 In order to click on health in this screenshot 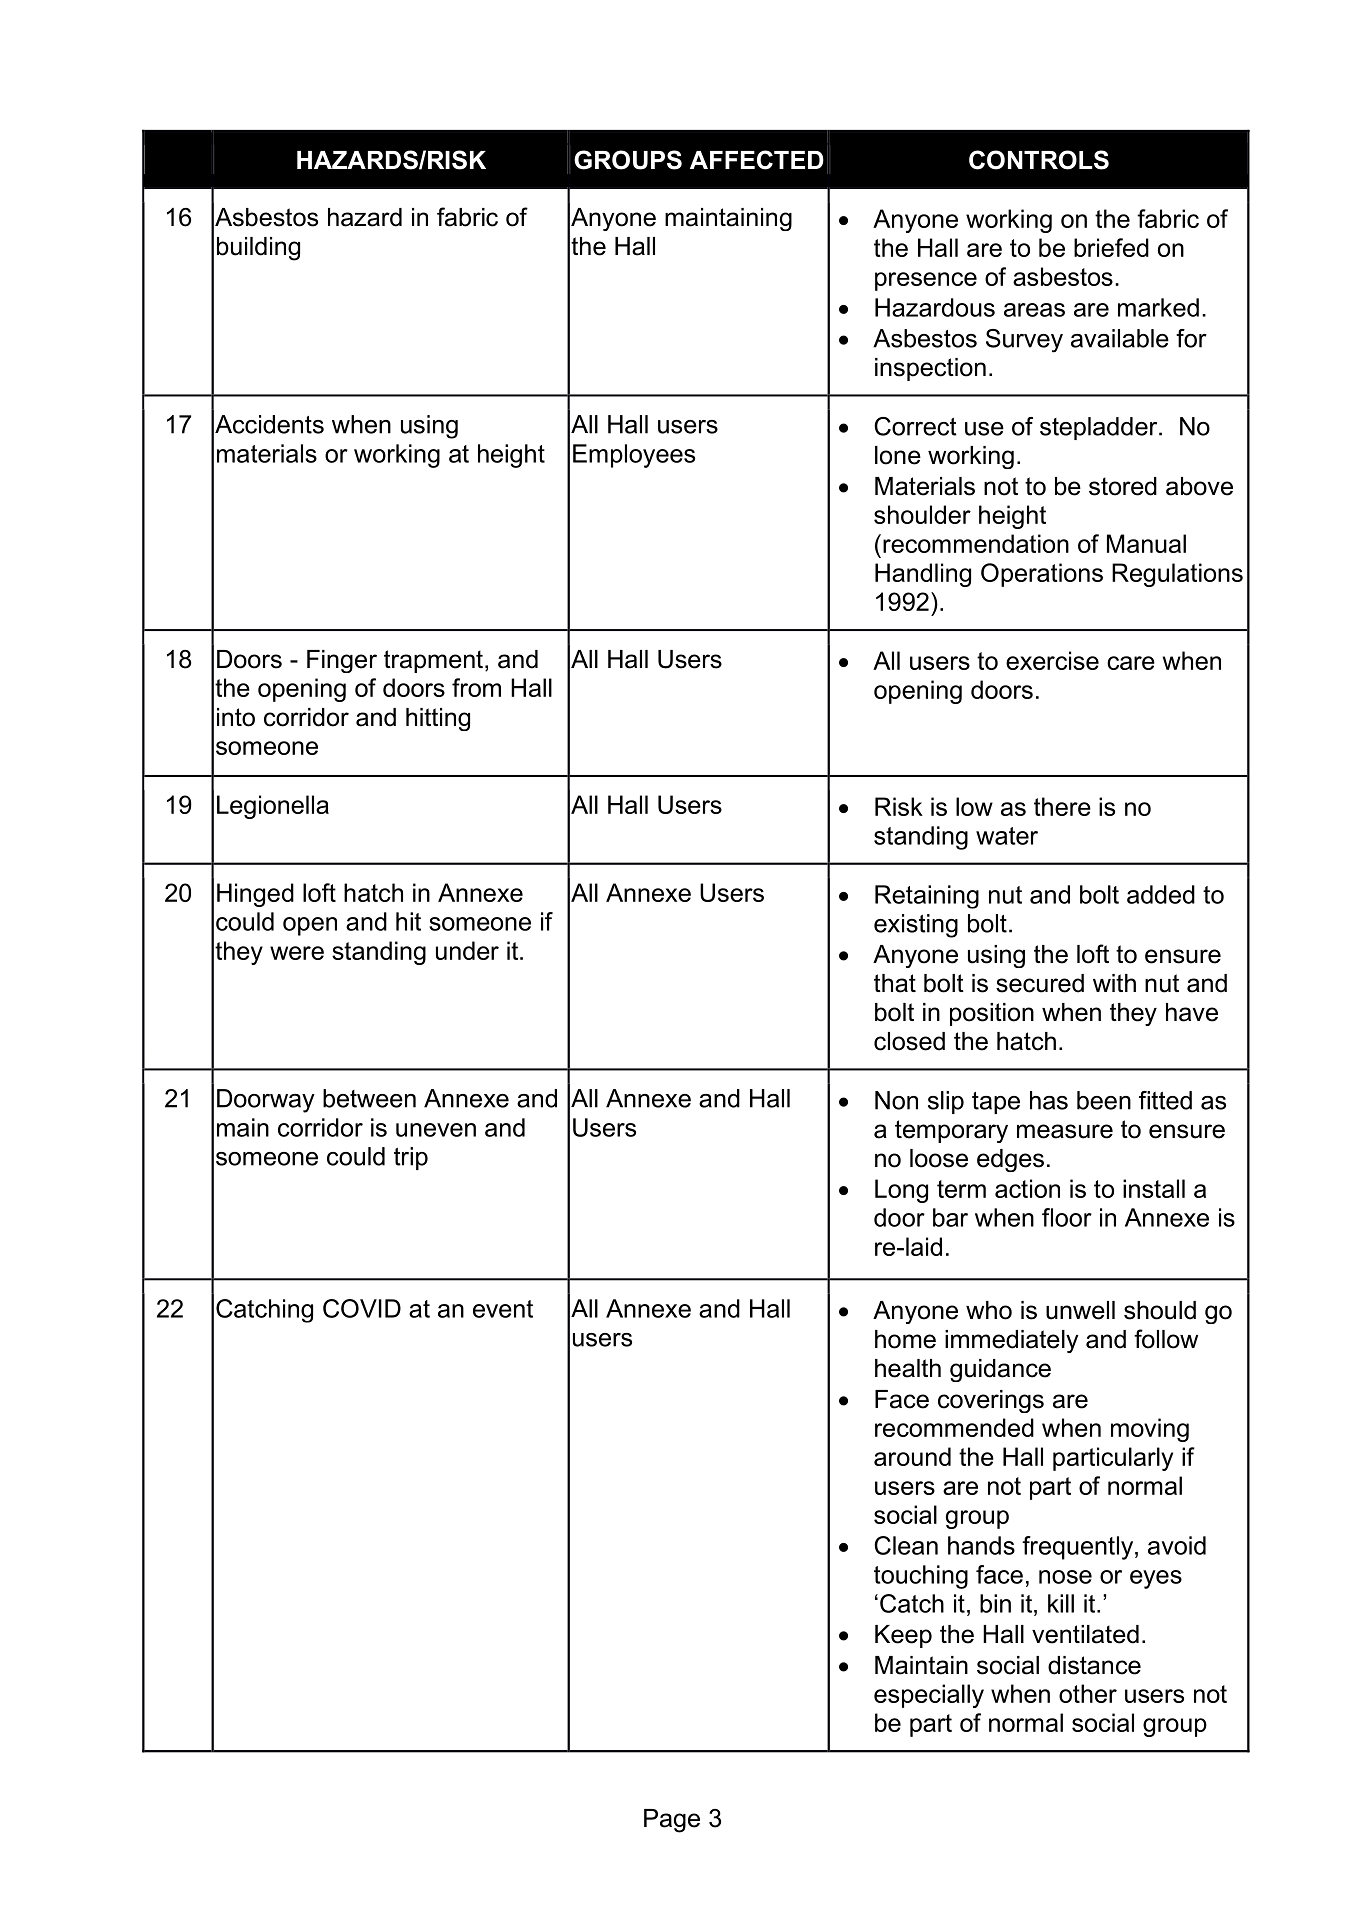, I will do `click(908, 1368)`.
